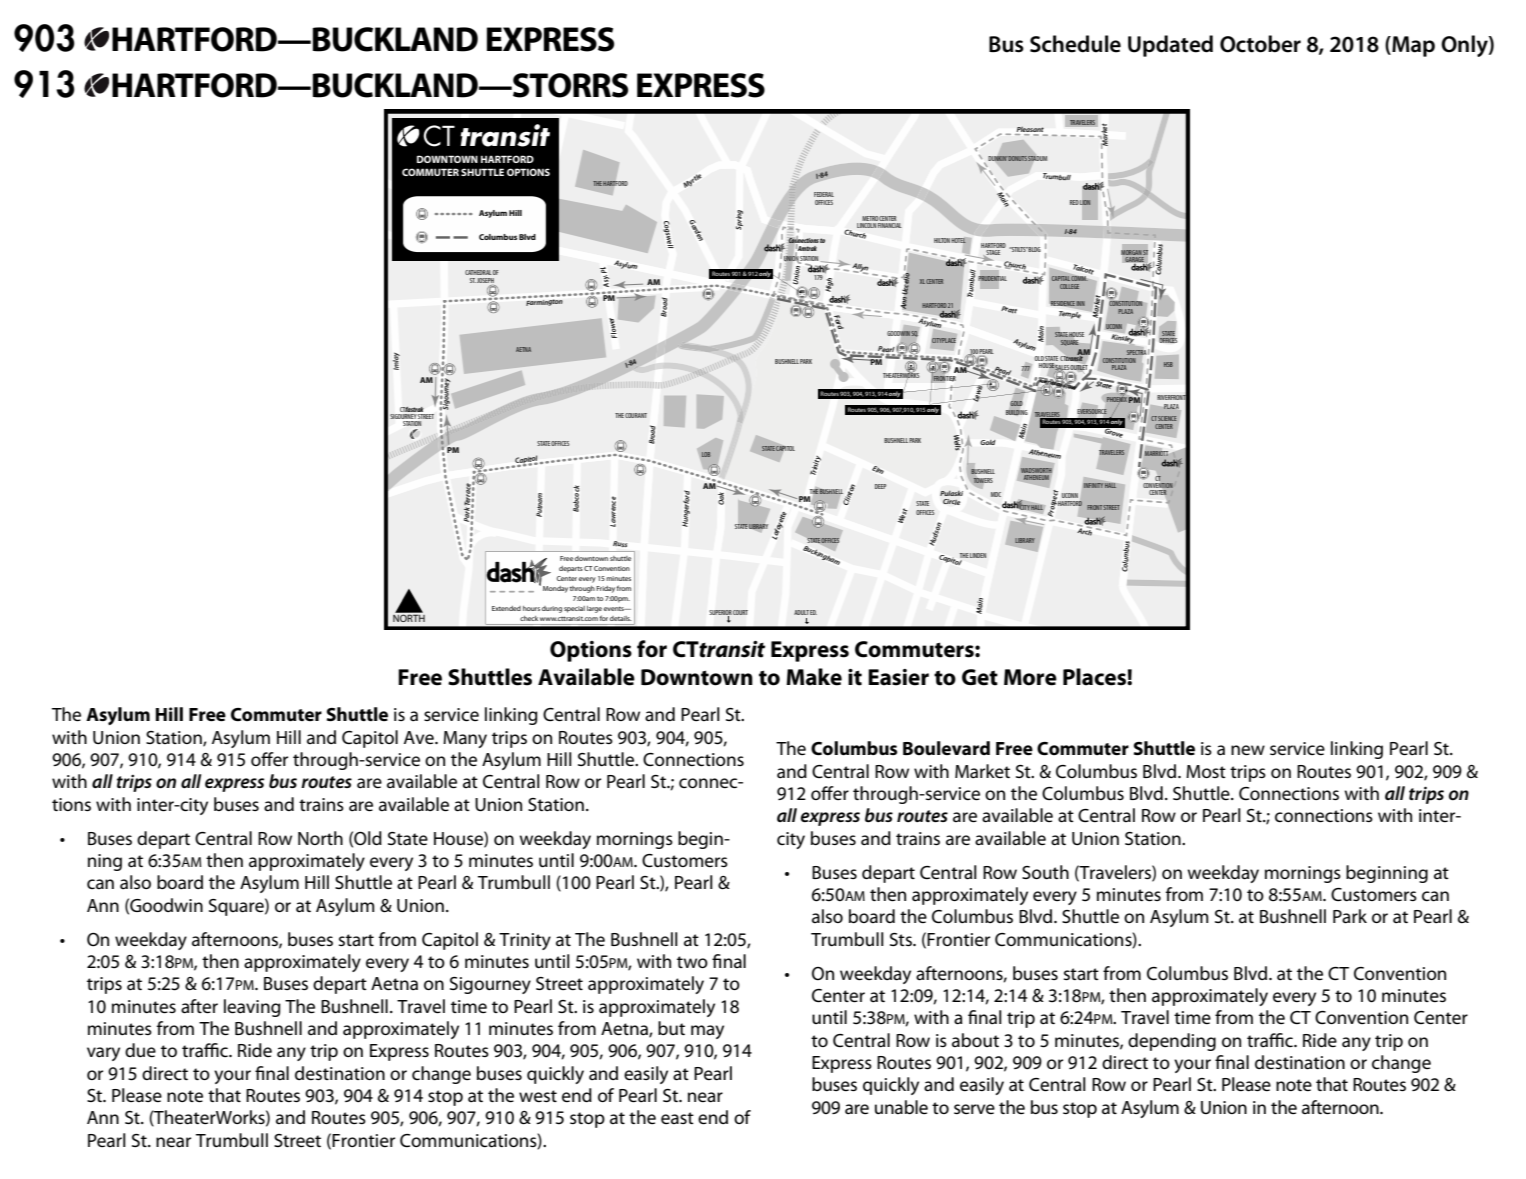  I want to click on LOB, so click(706, 454).
